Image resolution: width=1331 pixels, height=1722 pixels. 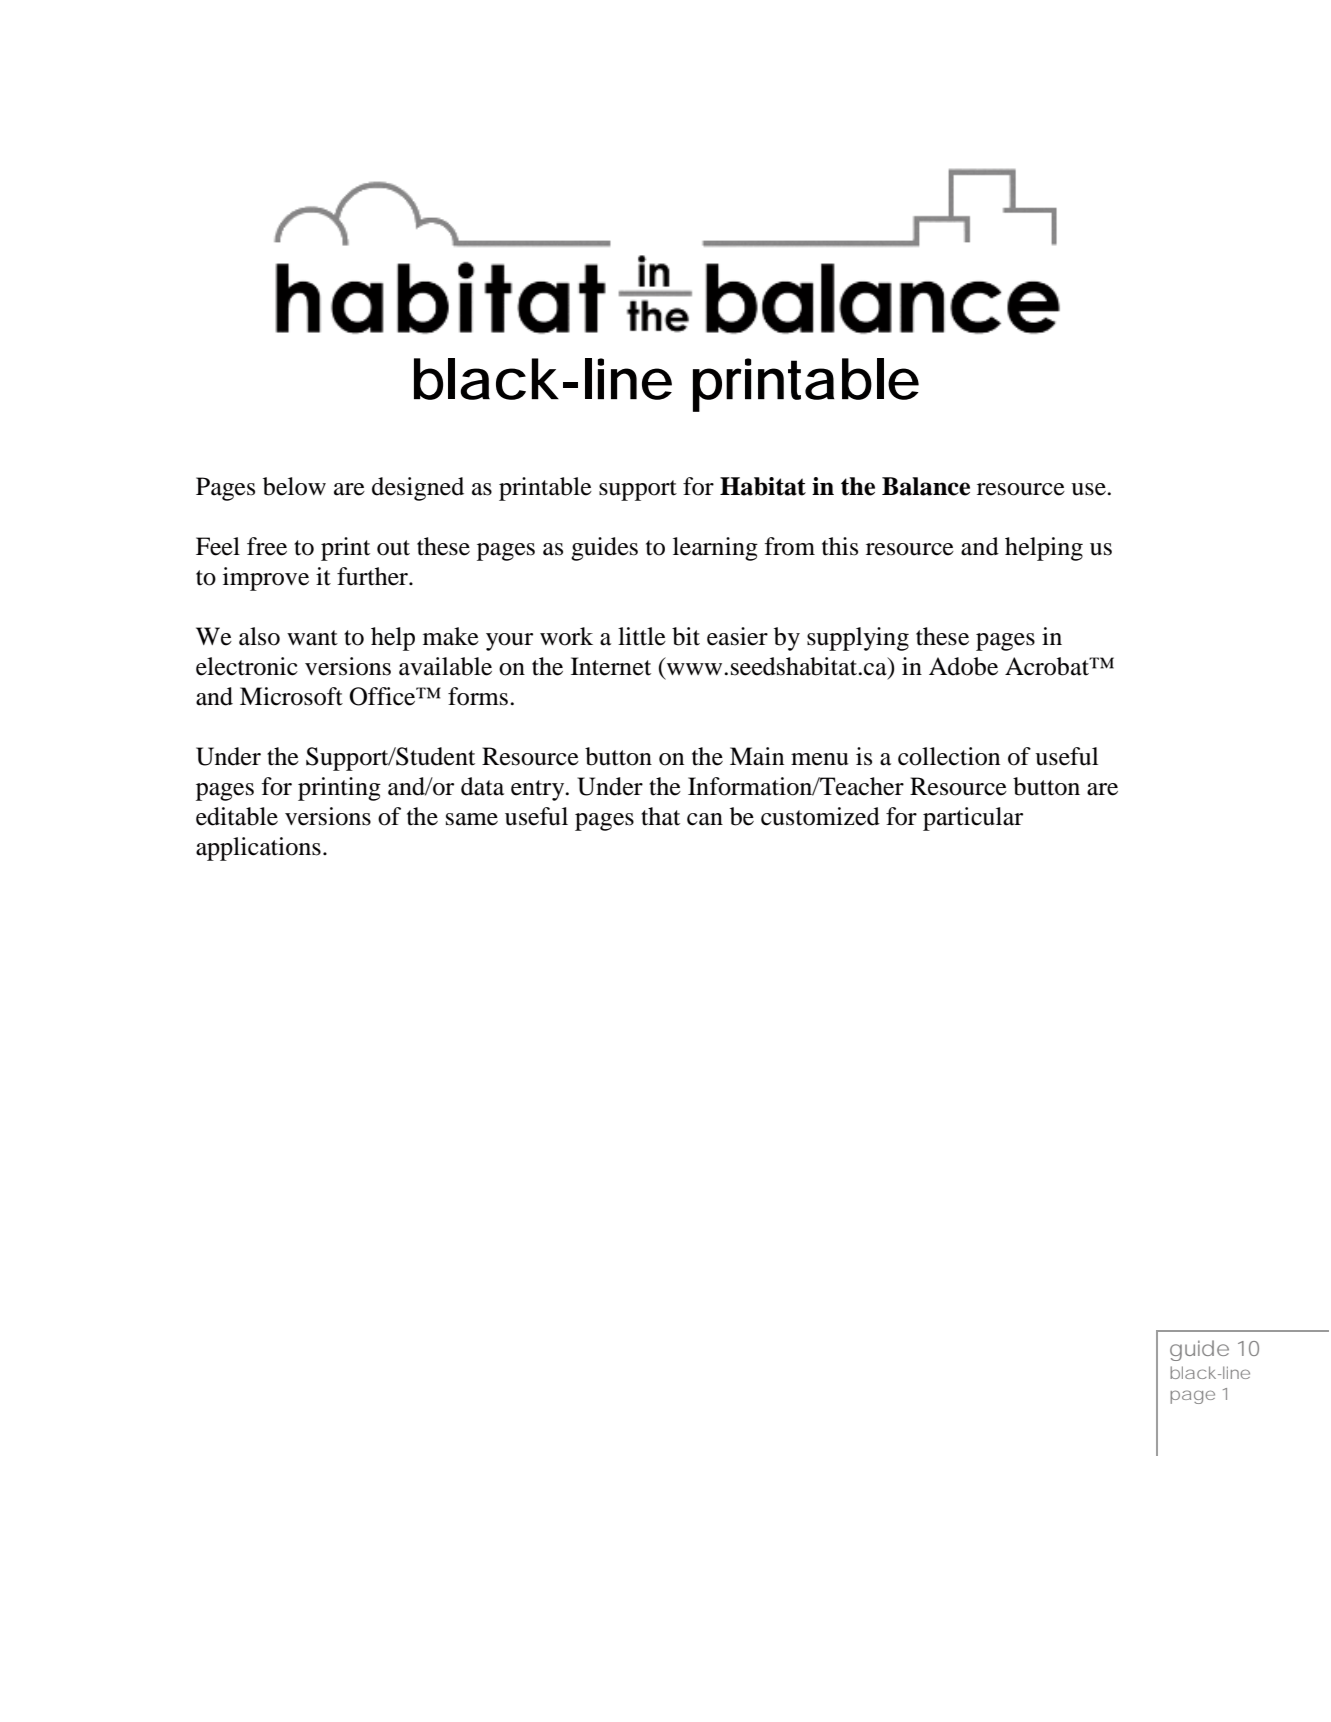 I want to click on this, so click(x=840, y=546).
